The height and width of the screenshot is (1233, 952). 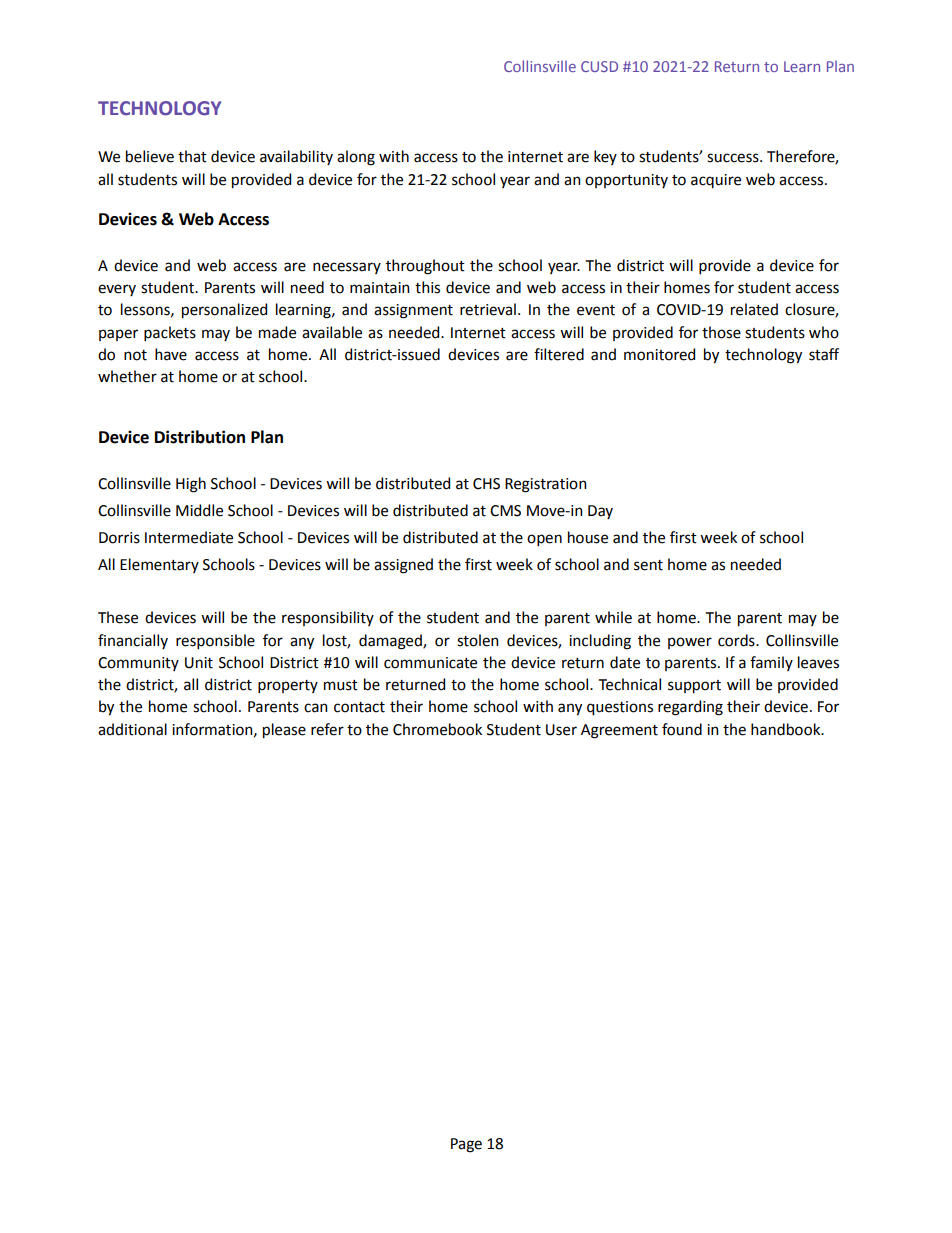 I want to click on that, so click(x=192, y=156).
